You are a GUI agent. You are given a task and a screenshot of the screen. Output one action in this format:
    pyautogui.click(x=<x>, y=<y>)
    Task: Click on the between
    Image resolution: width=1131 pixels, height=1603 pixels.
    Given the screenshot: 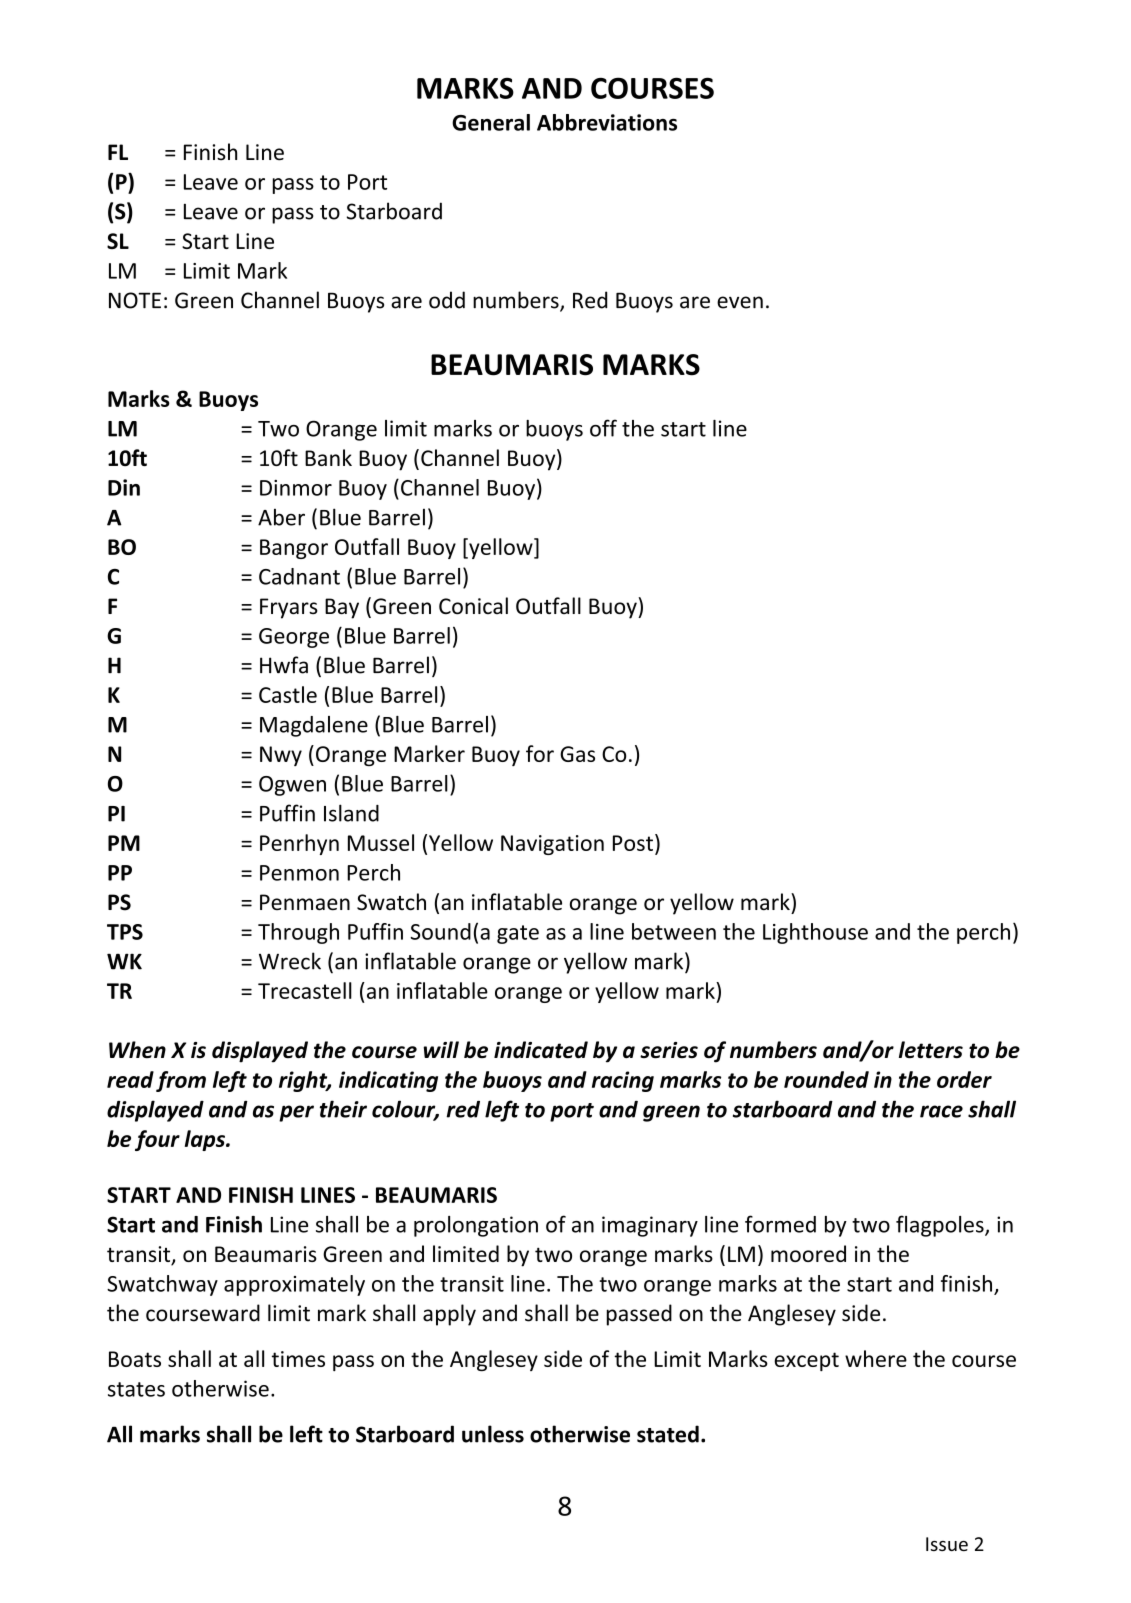 What is the action you would take?
    pyautogui.click(x=674, y=931)
